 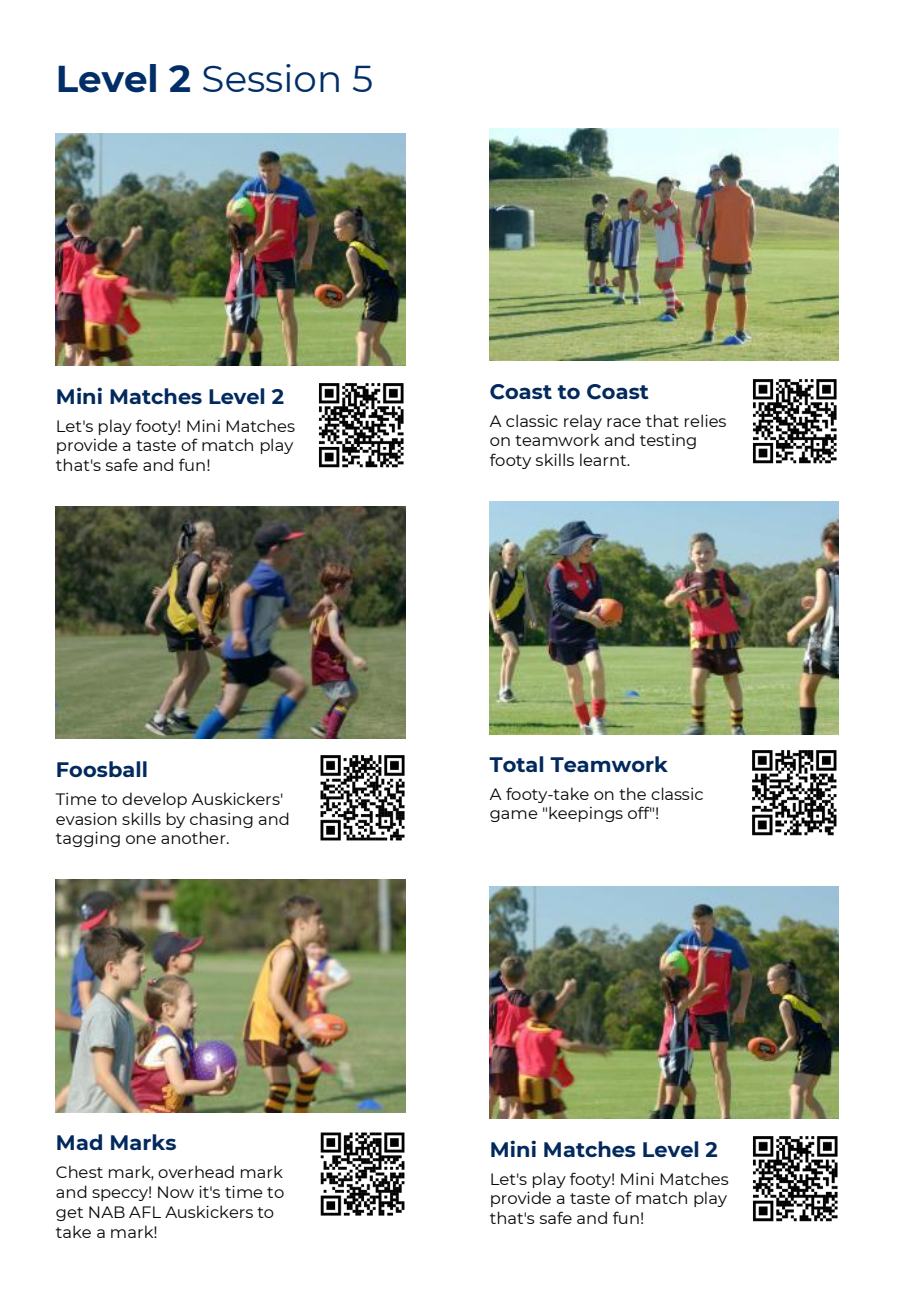 What do you see at coordinates (624, 422) in the screenshot?
I see `race` at bounding box center [624, 422].
